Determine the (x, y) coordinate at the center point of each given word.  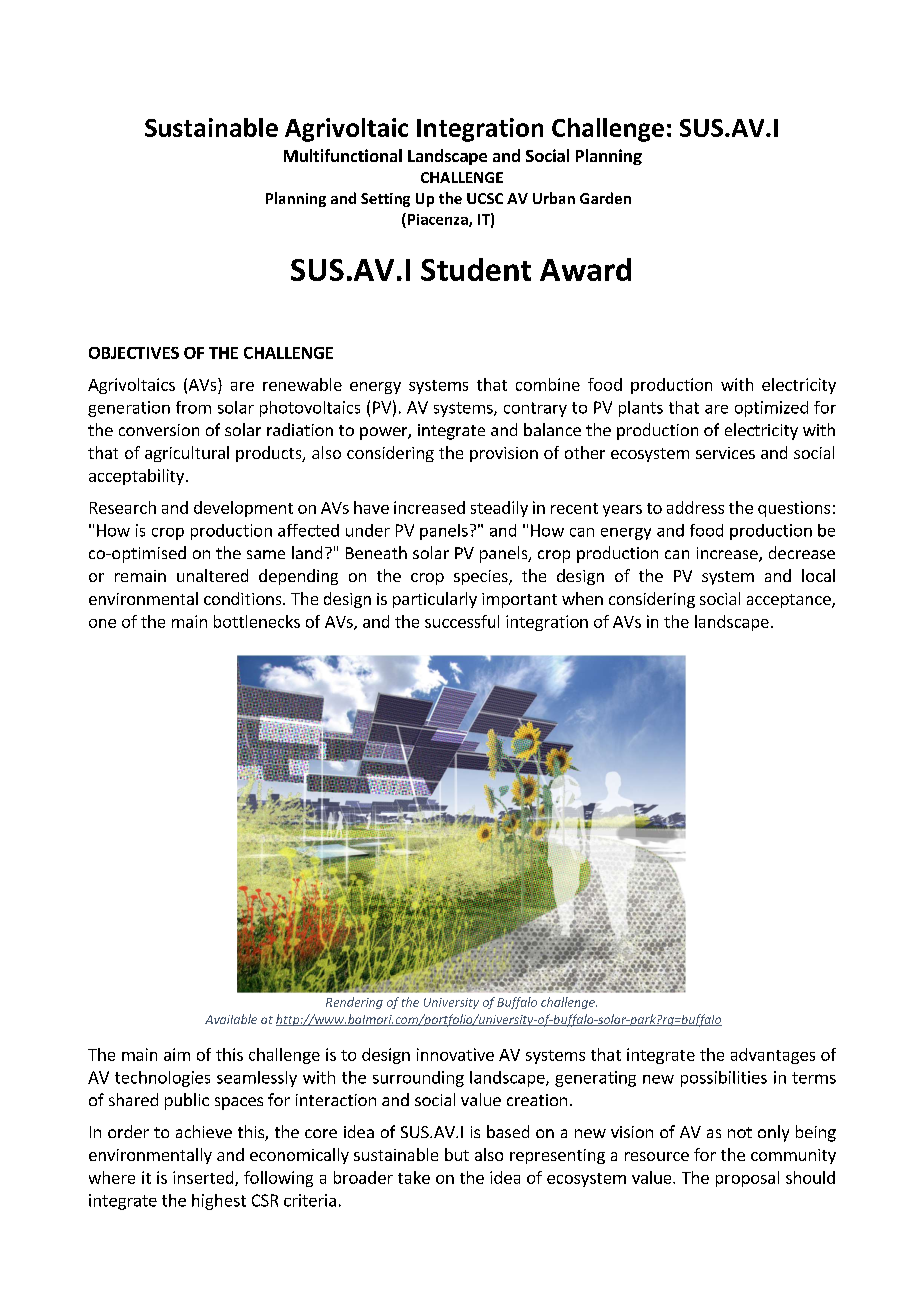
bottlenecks (257, 621)
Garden (605, 198)
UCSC (485, 198)
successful (462, 621)
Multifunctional (343, 155)
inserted (204, 1178)
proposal (747, 1179)
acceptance (790, 601)
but (457, 1154)
